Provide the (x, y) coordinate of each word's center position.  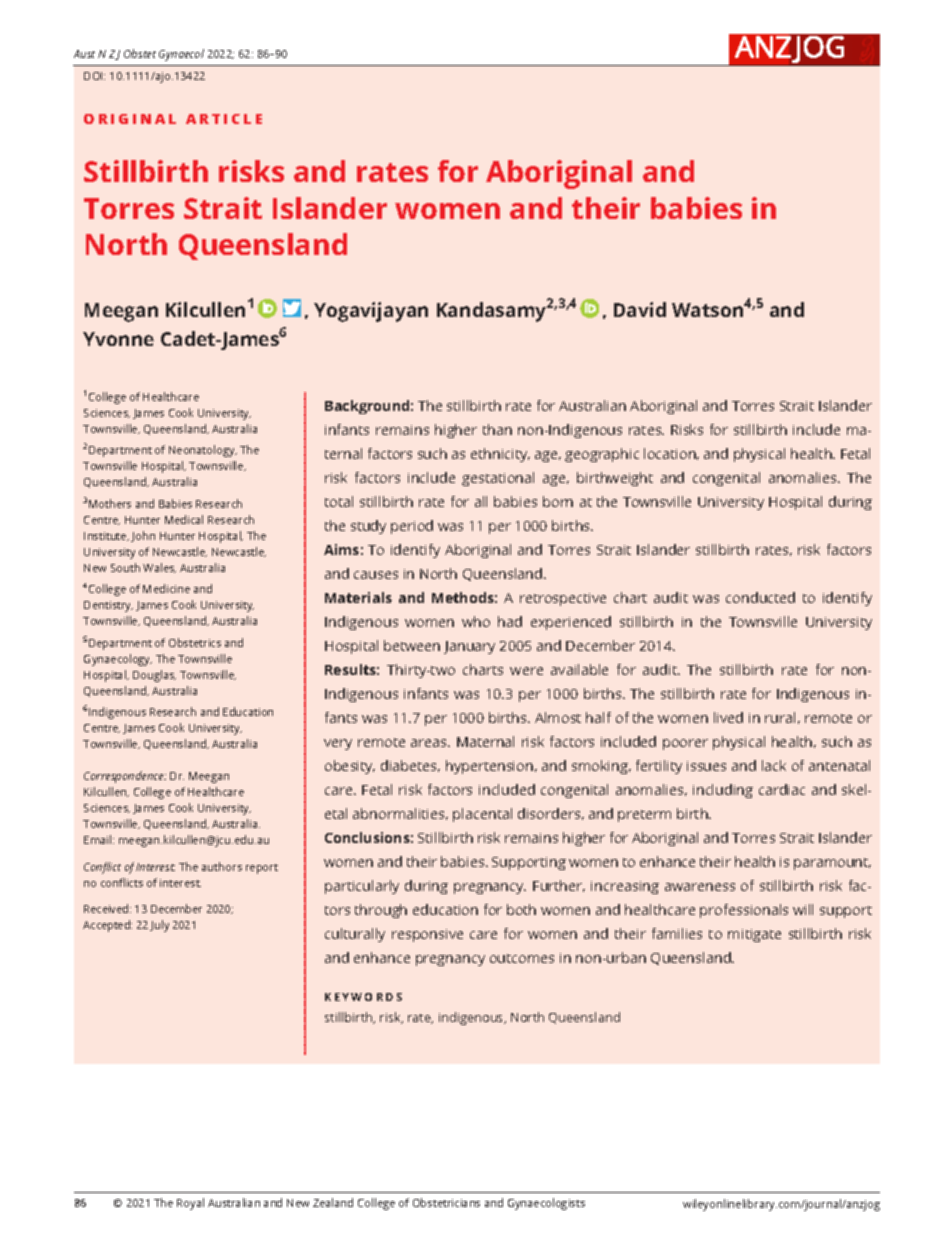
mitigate (754, 935)
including (723, 791)
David (640, 309)
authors (222, 866)
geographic (602, 455)
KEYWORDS (363, 997)
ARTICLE (224, 119)
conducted (760, 597)
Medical (184, 519)
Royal (190, 1204)
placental (482, 815)
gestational (498, 479)
